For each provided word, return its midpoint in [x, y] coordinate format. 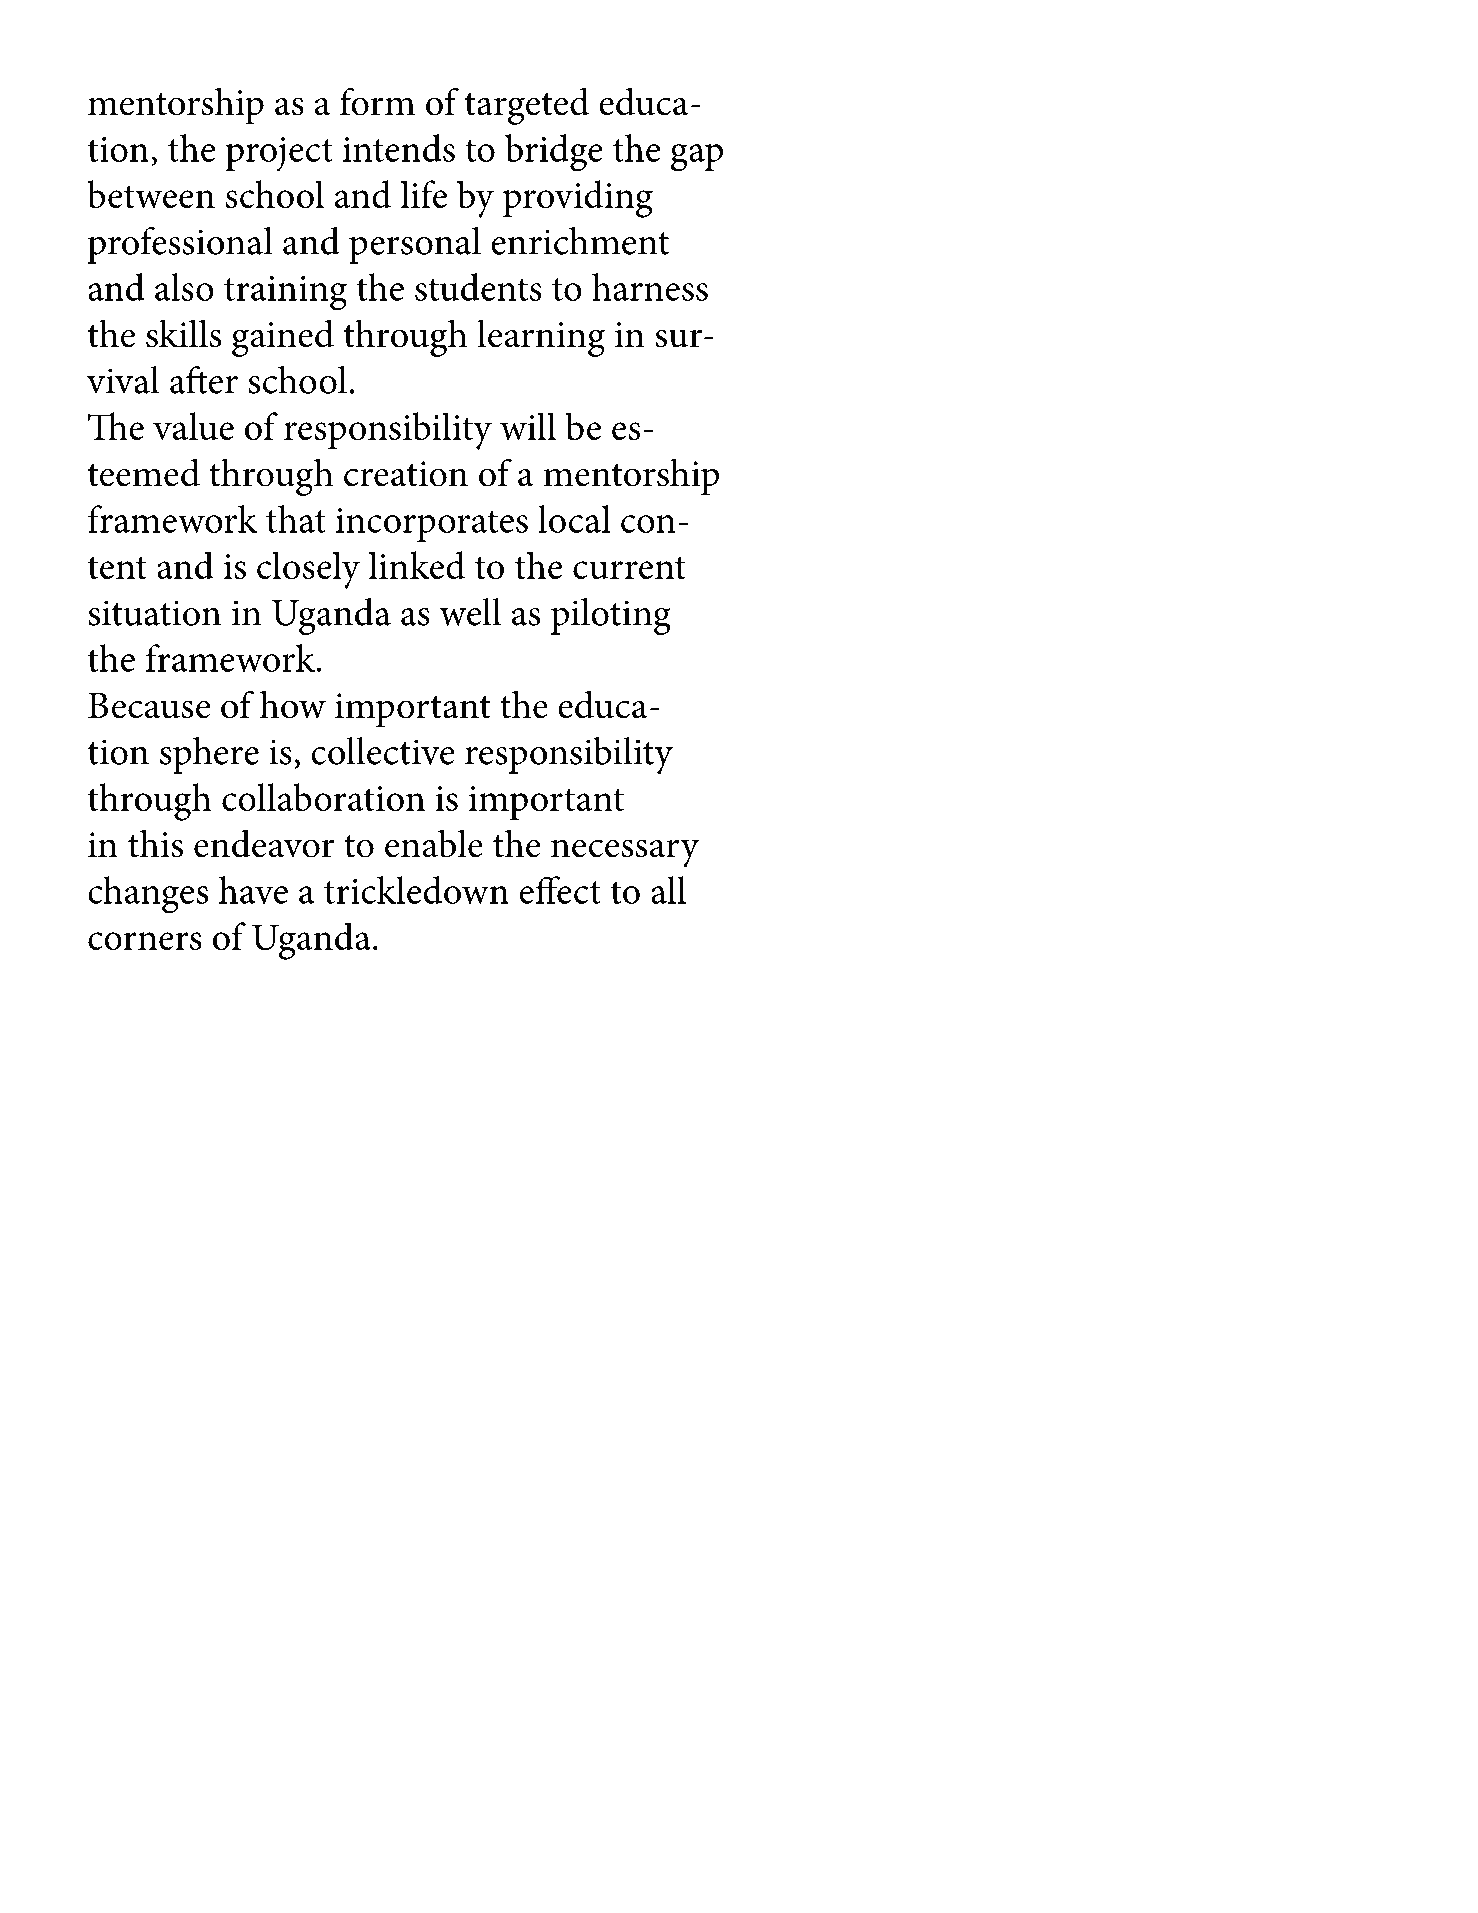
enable [434, 843]
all [668, 890]
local [574, 519]
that [296, 519]
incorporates [432, 525]
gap [697, 158]
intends [399, 148]
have [253, 890]
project [279, 154]
